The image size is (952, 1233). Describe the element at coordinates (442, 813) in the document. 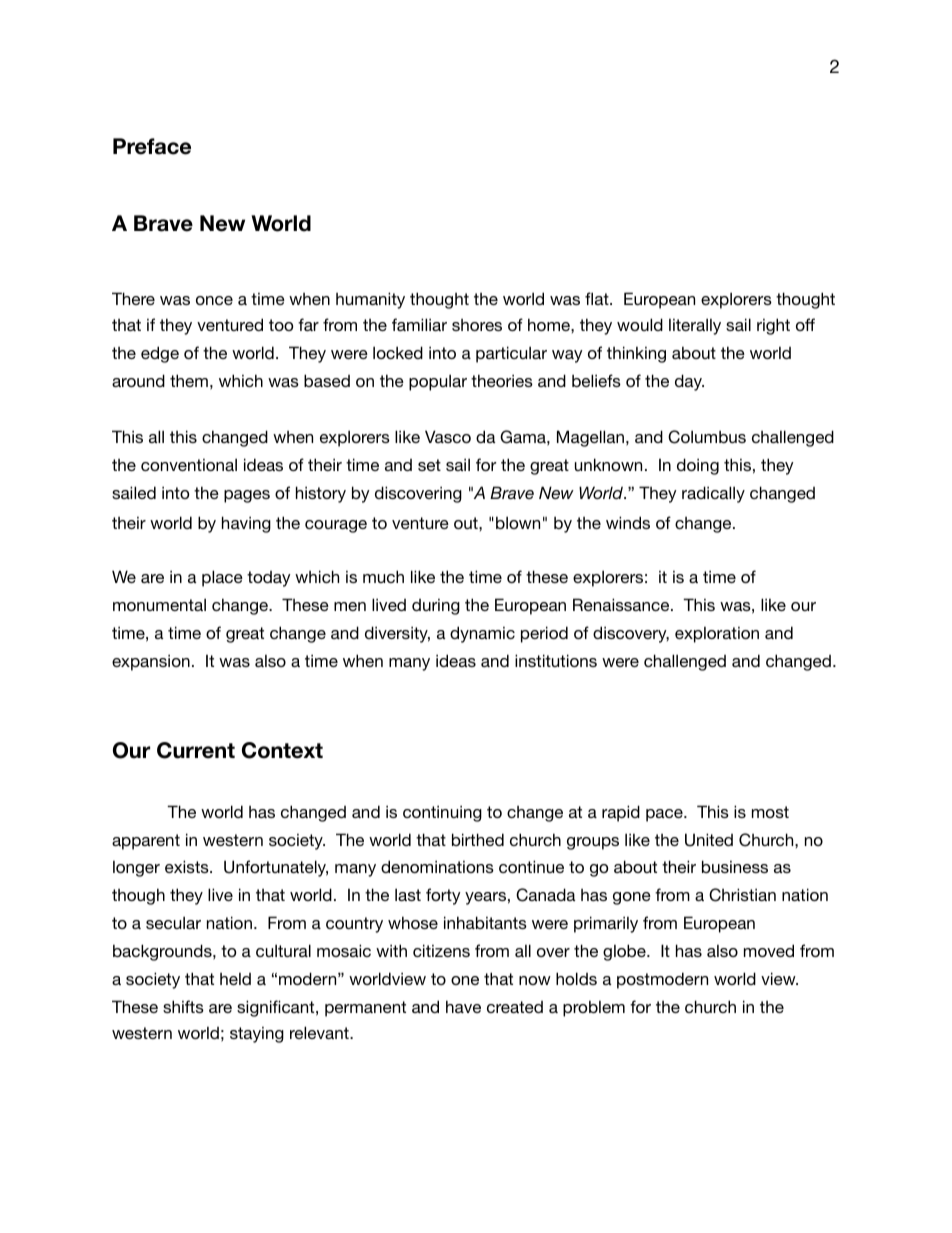

I see `continuing` at that location.
